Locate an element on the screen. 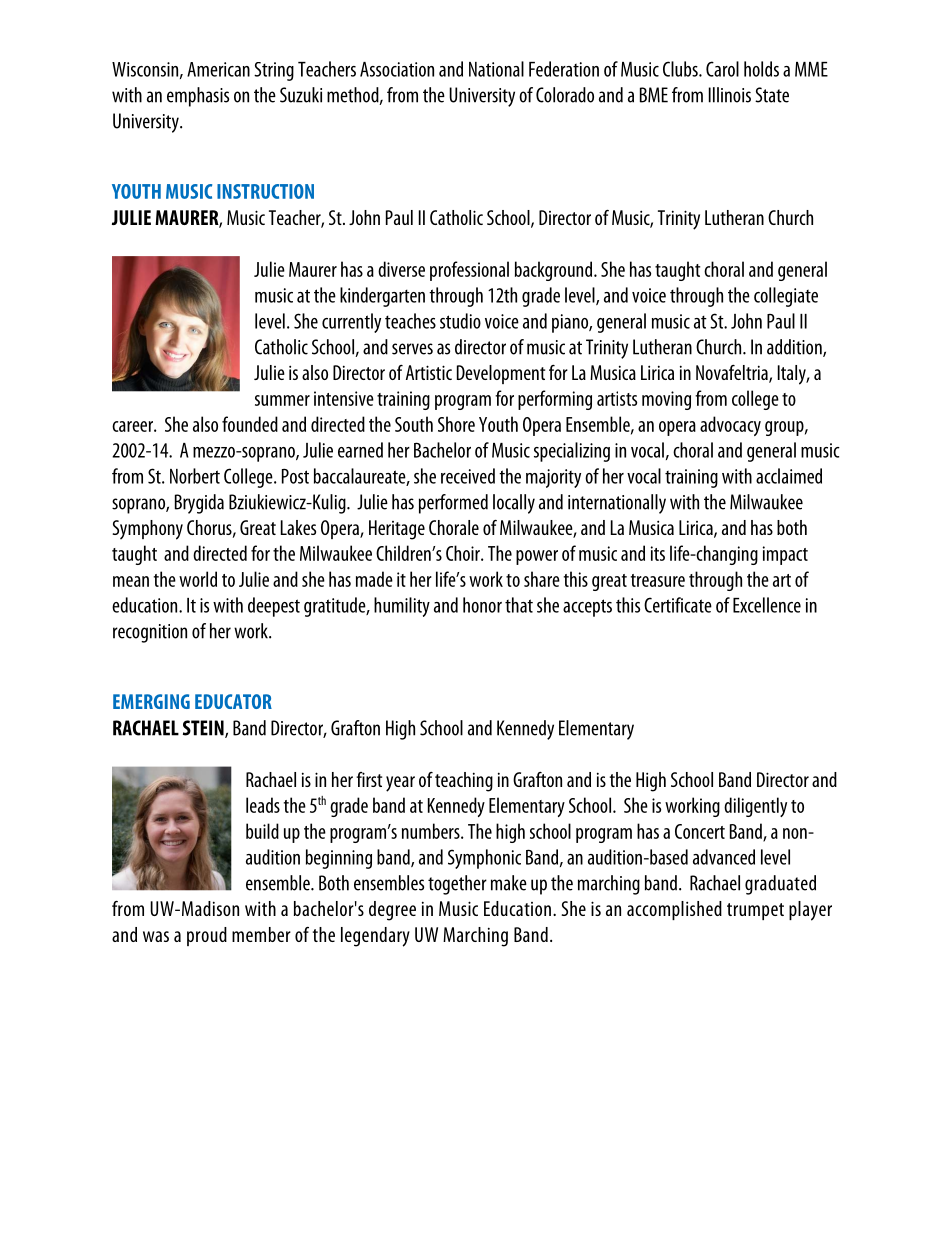 This screenshot has width=952, height=1233. Norbert is located at coordinates (195, 476).
